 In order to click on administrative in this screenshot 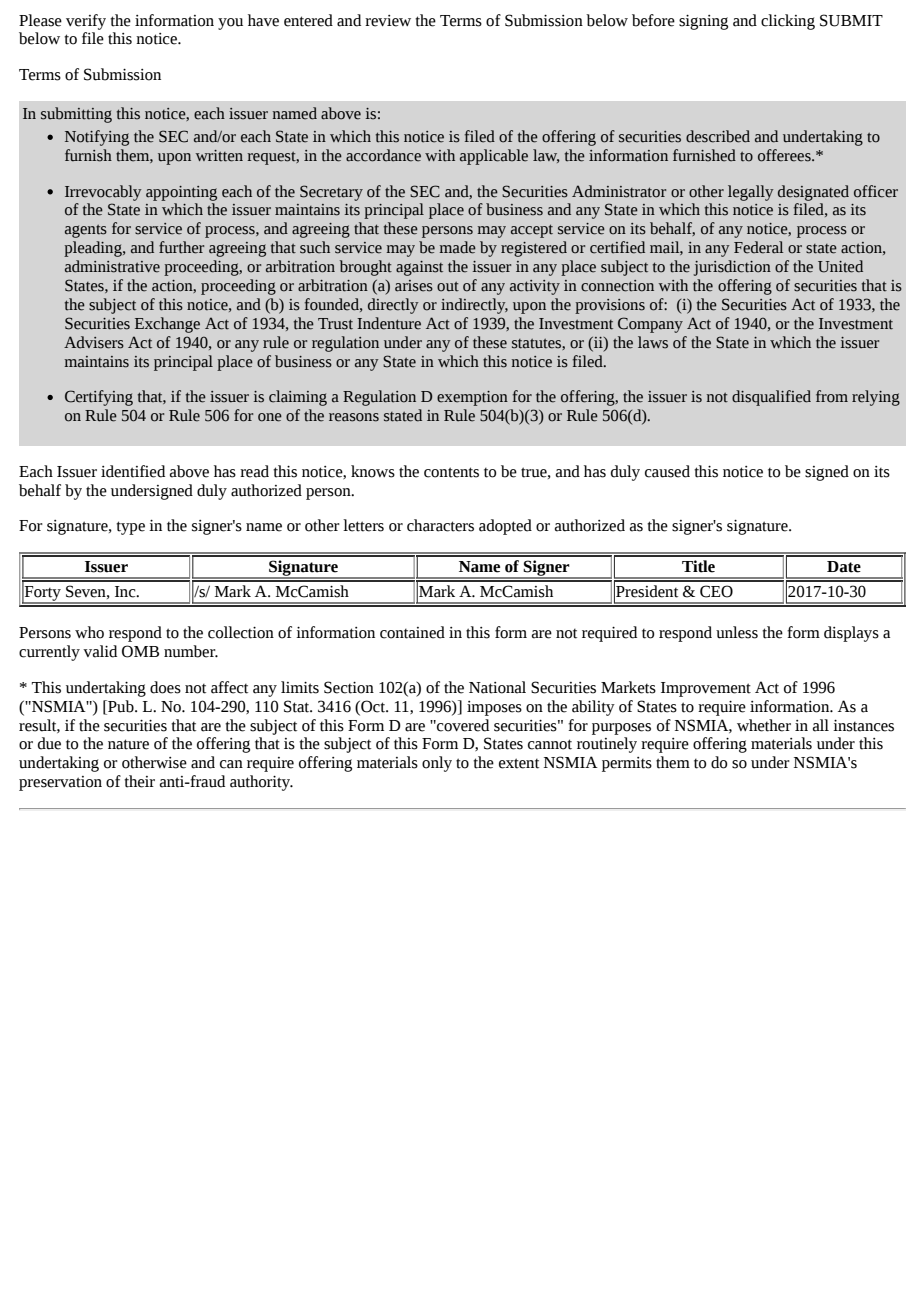, I will do `click(112, 266)`.
